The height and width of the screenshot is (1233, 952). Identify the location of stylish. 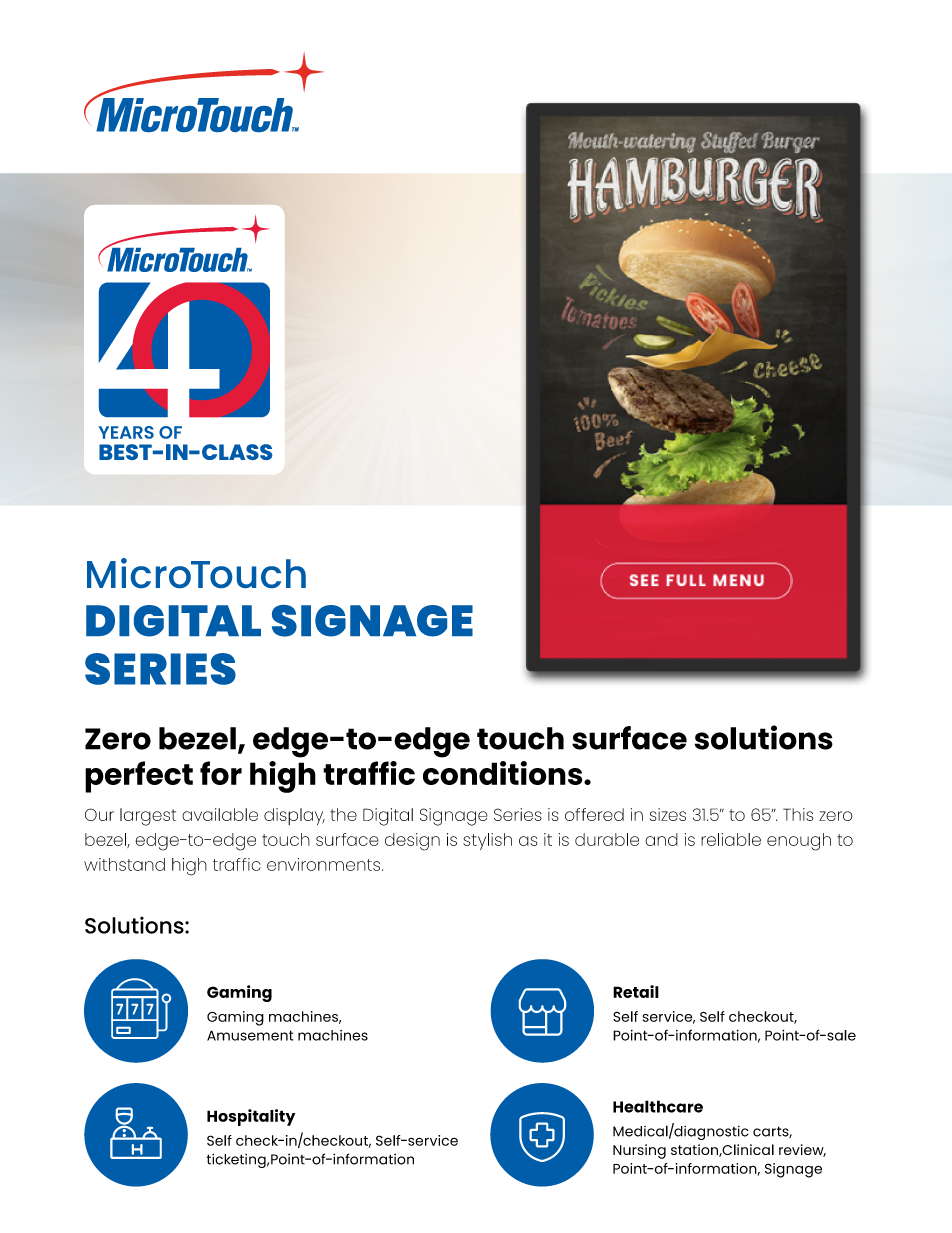
(487, 841).
